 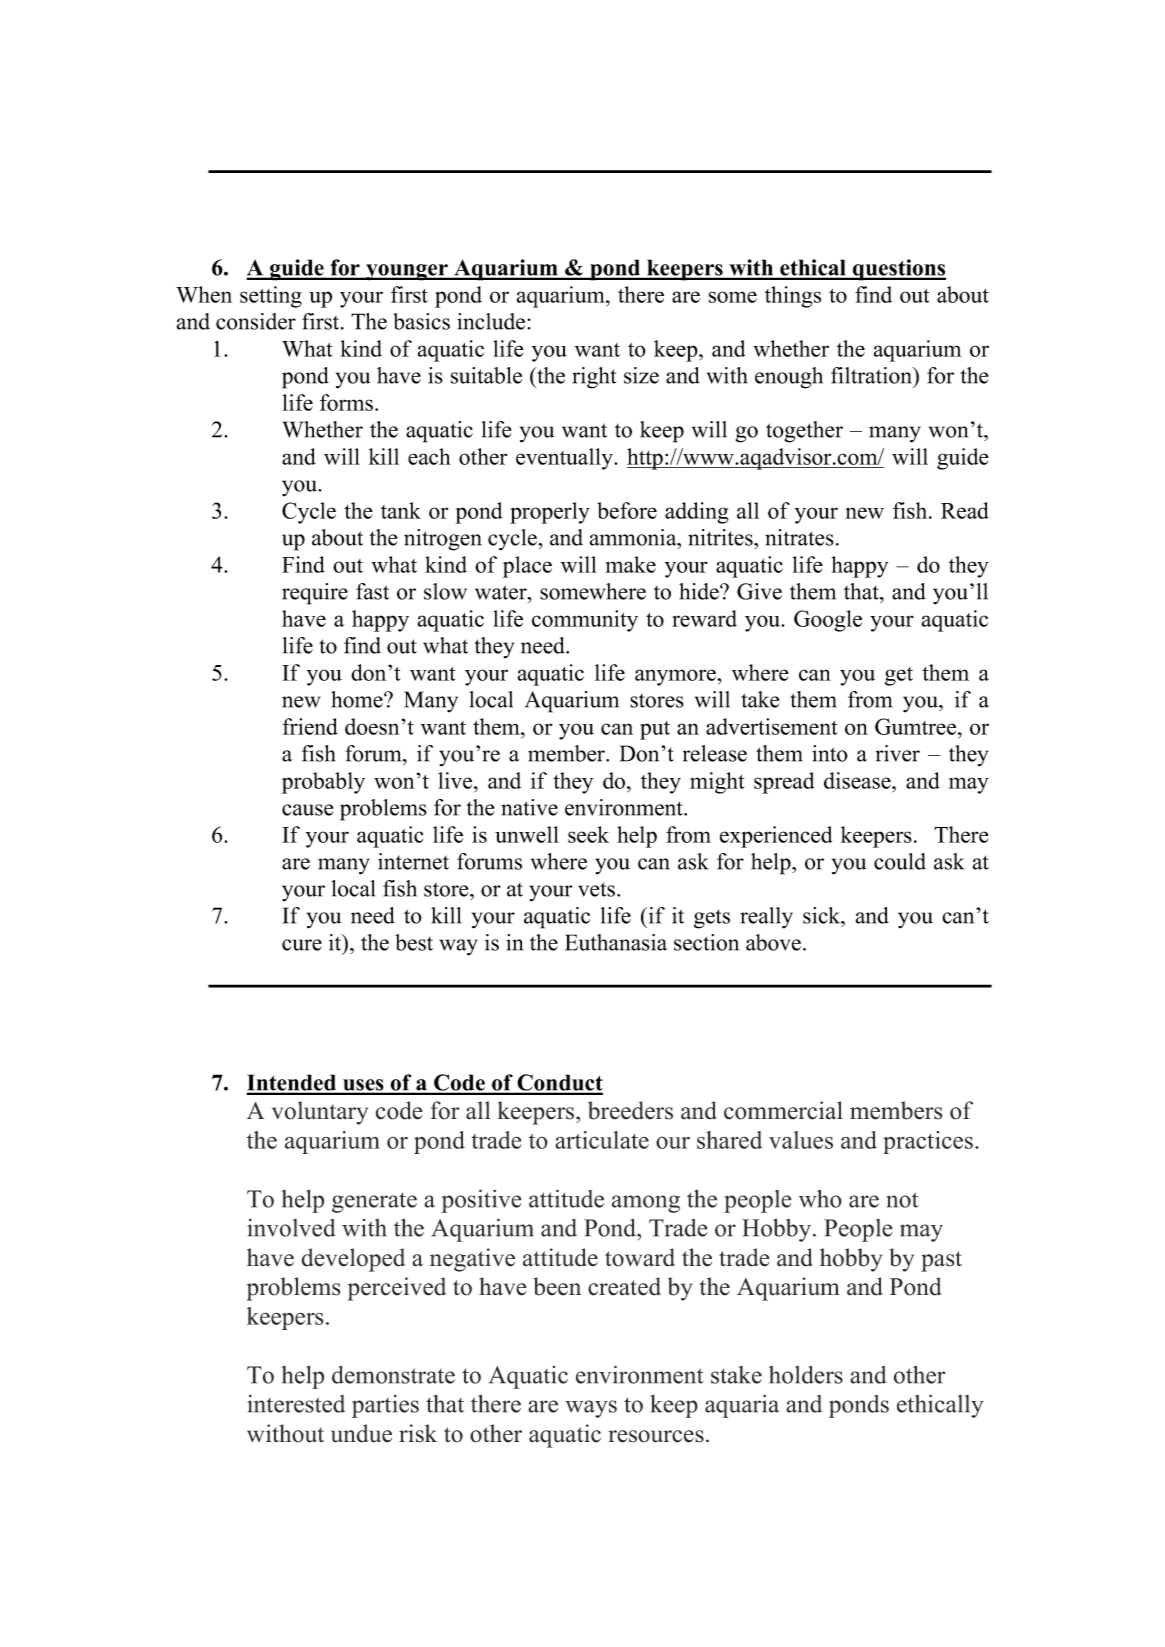 I want to click on commercial, so click(x=783, y=1110).
